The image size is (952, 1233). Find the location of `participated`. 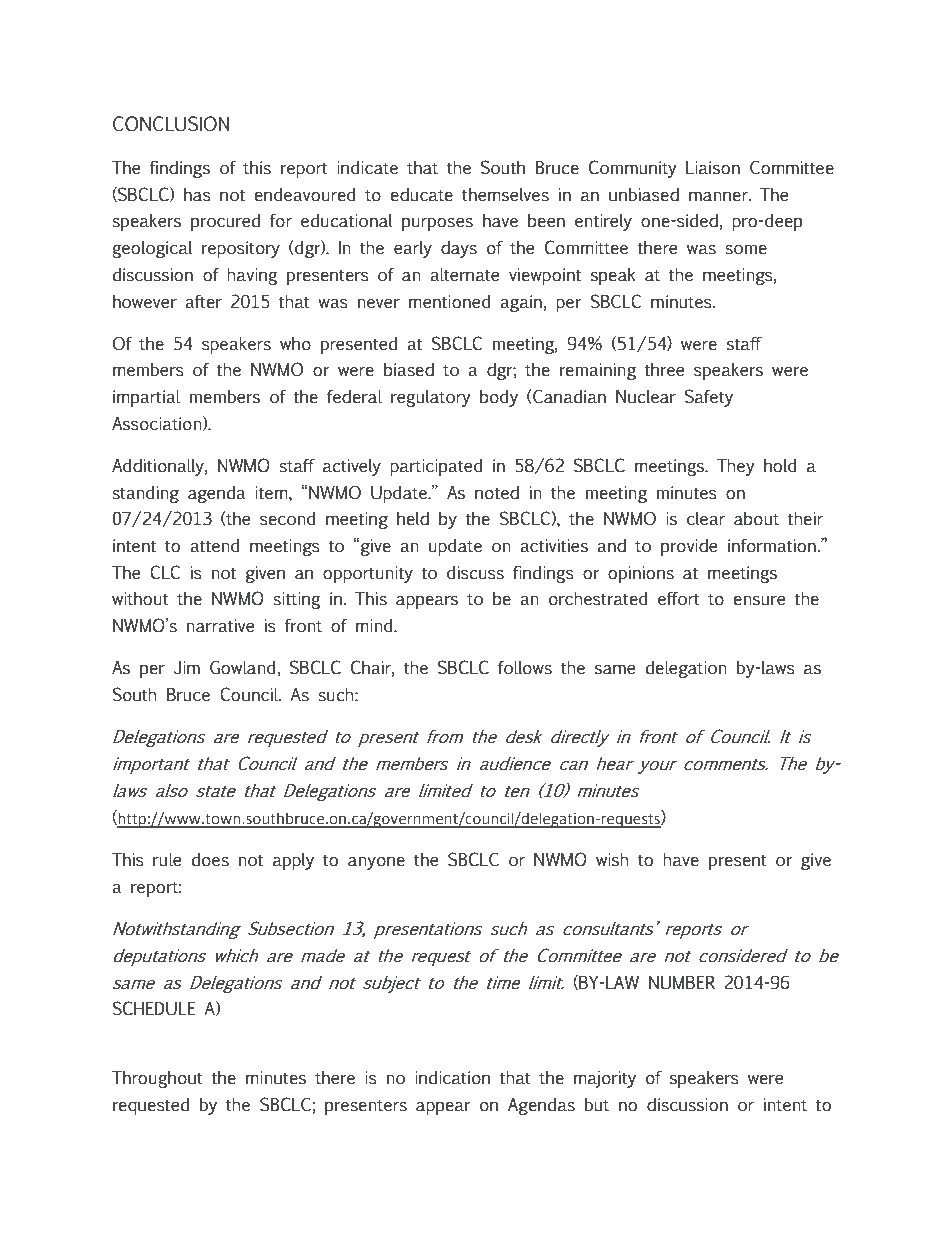

participated is located at coordinates (436, 467).
